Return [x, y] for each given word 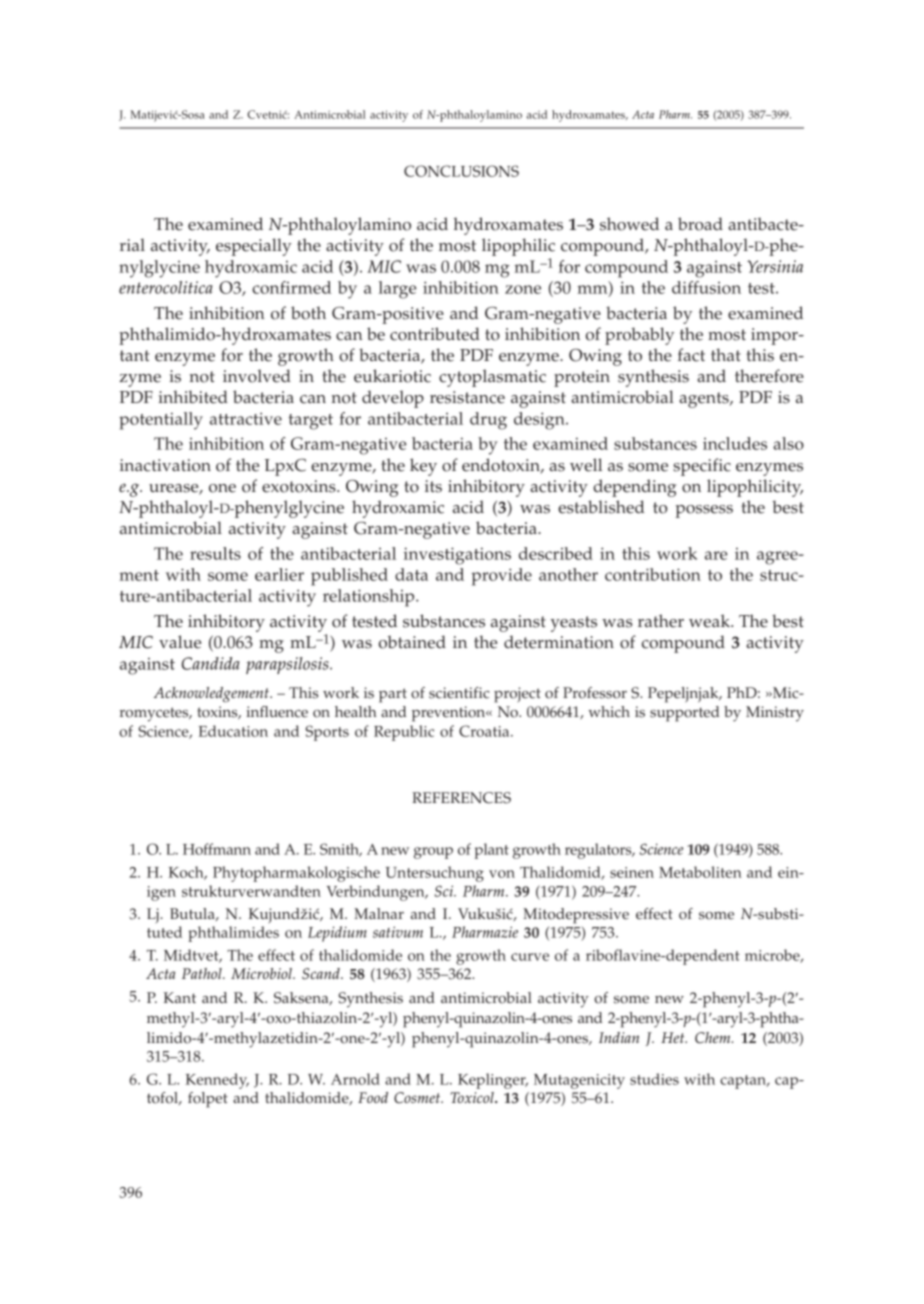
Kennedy [217, 1081]
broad [700, 224]
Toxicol [473, 1097]
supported [685, 714]
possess [704, 511]
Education [233, 731]
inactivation [165, 465]
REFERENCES [461, 798]
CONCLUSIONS [461, 171]
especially [254, 247]
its [433, 486]
